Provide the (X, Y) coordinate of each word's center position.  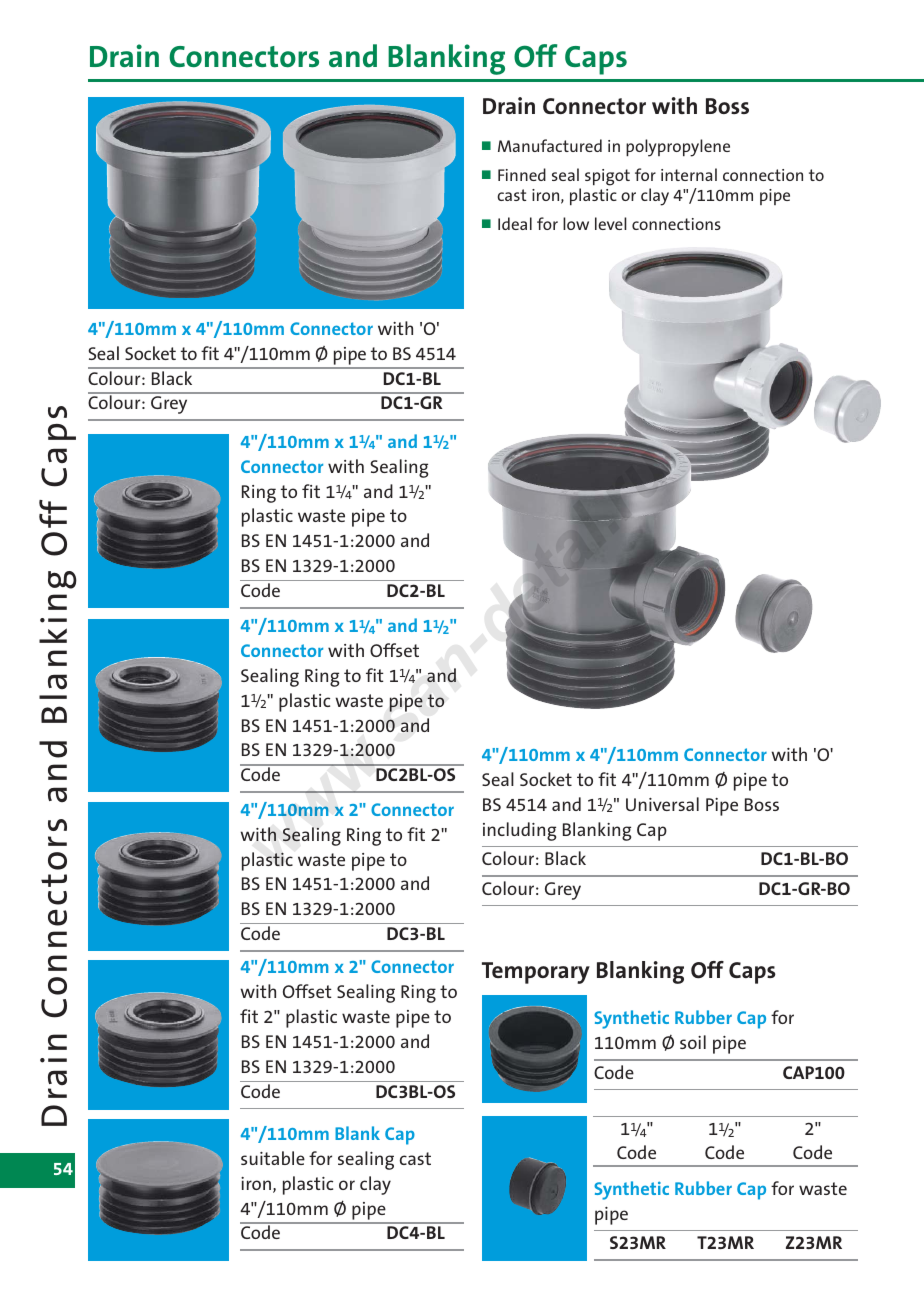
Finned (522, 174)
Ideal (515, 223)
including (519, 831)
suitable (273, 1158)
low (576, 223)
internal (689, 174)
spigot (607, 177)
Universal (662, 804)
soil (693, 1042)
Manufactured (550, 145)
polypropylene (678, 148)
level (611, 223)
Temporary (536, 973)
